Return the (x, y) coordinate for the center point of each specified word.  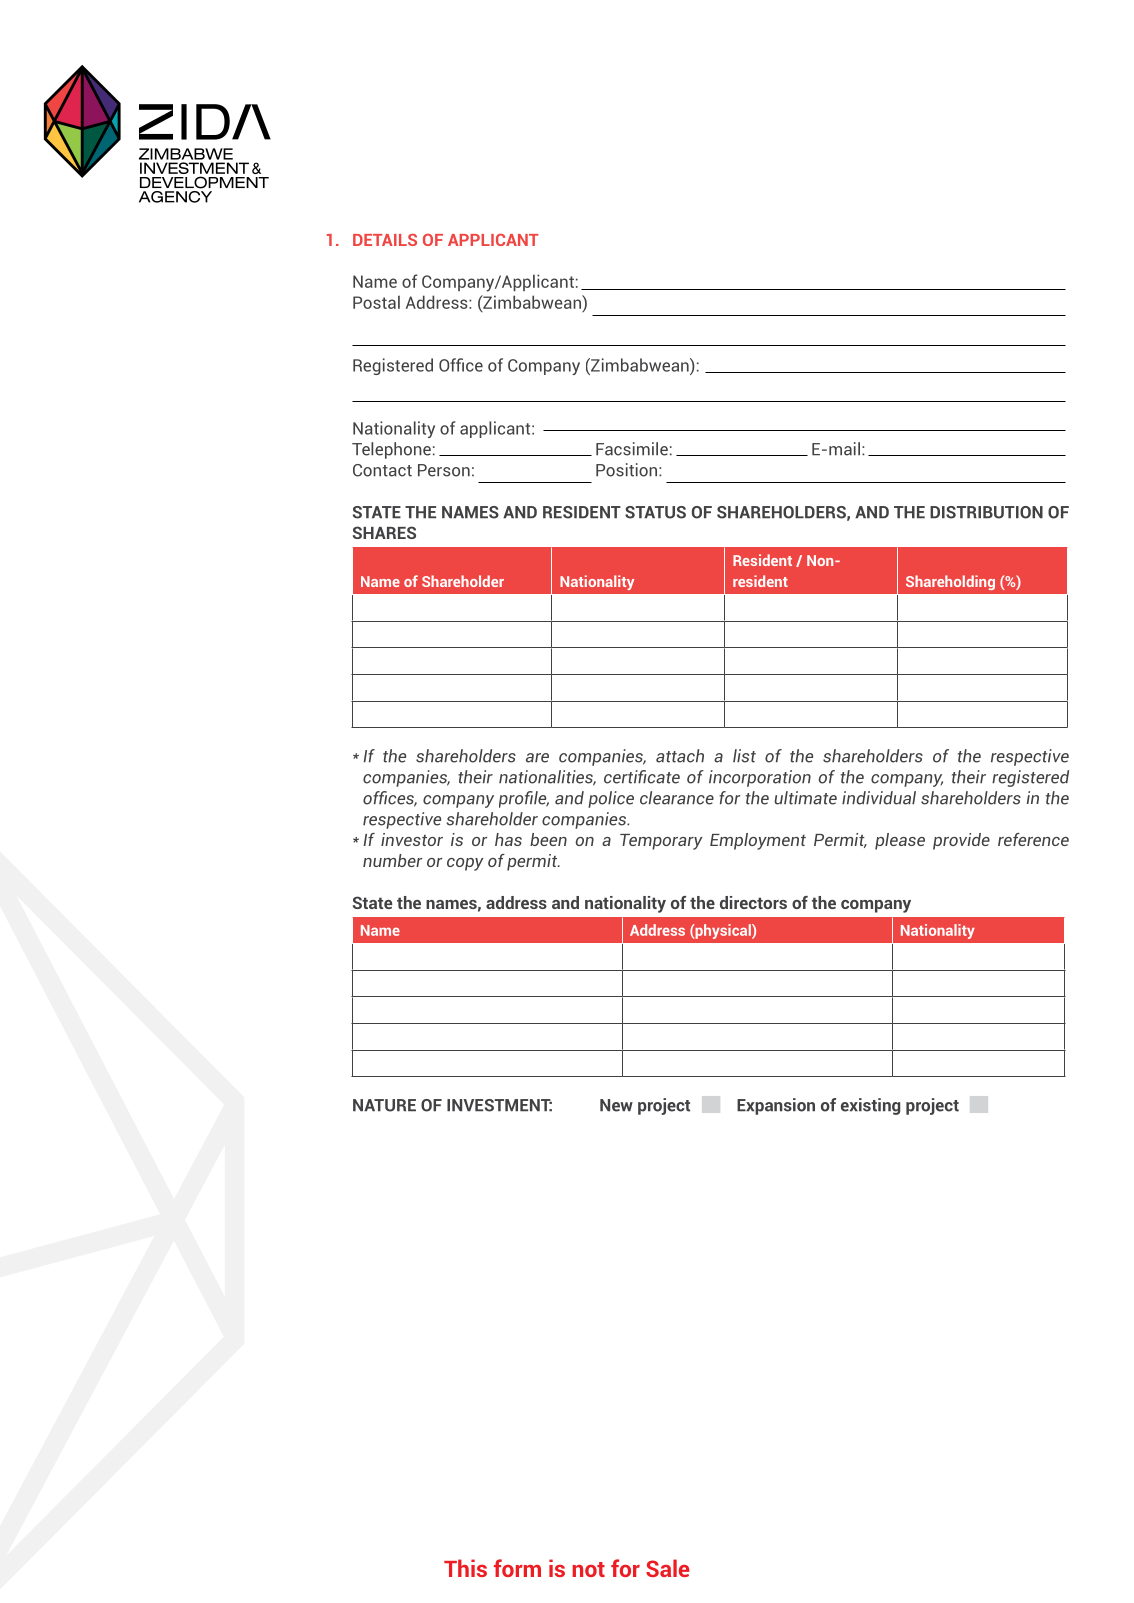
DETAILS (385, 240)
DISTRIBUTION (986, 512)
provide (961, 841)
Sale (667, 1568)
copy (465, 864)
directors (753, 902)
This (465, 1568)
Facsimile (632, 449)
